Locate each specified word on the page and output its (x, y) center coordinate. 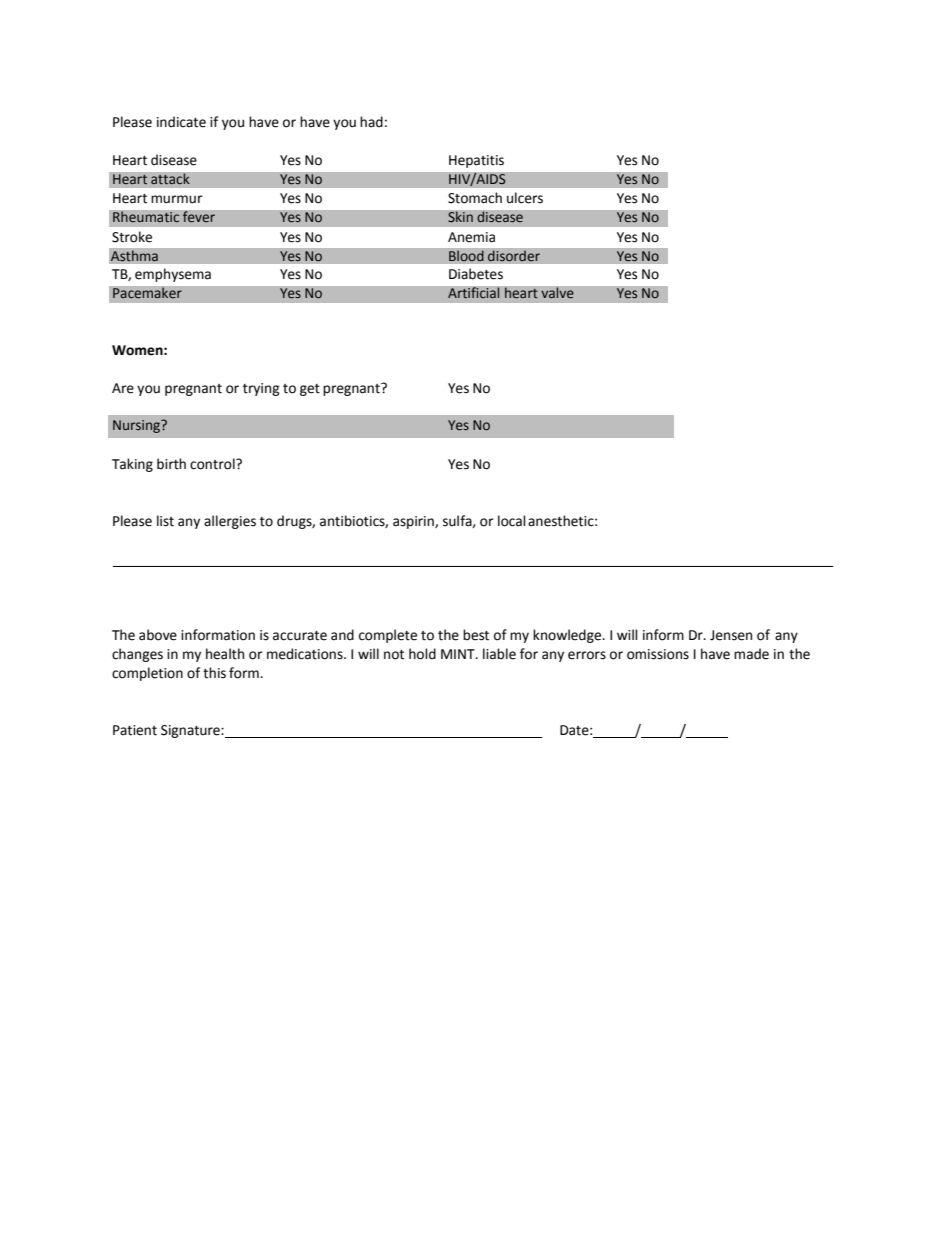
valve (557, 293)
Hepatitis (476, 161)
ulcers (525, 198)
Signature (191, 731)
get (310, 390)
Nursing (137, 426)
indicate (181, 122)
